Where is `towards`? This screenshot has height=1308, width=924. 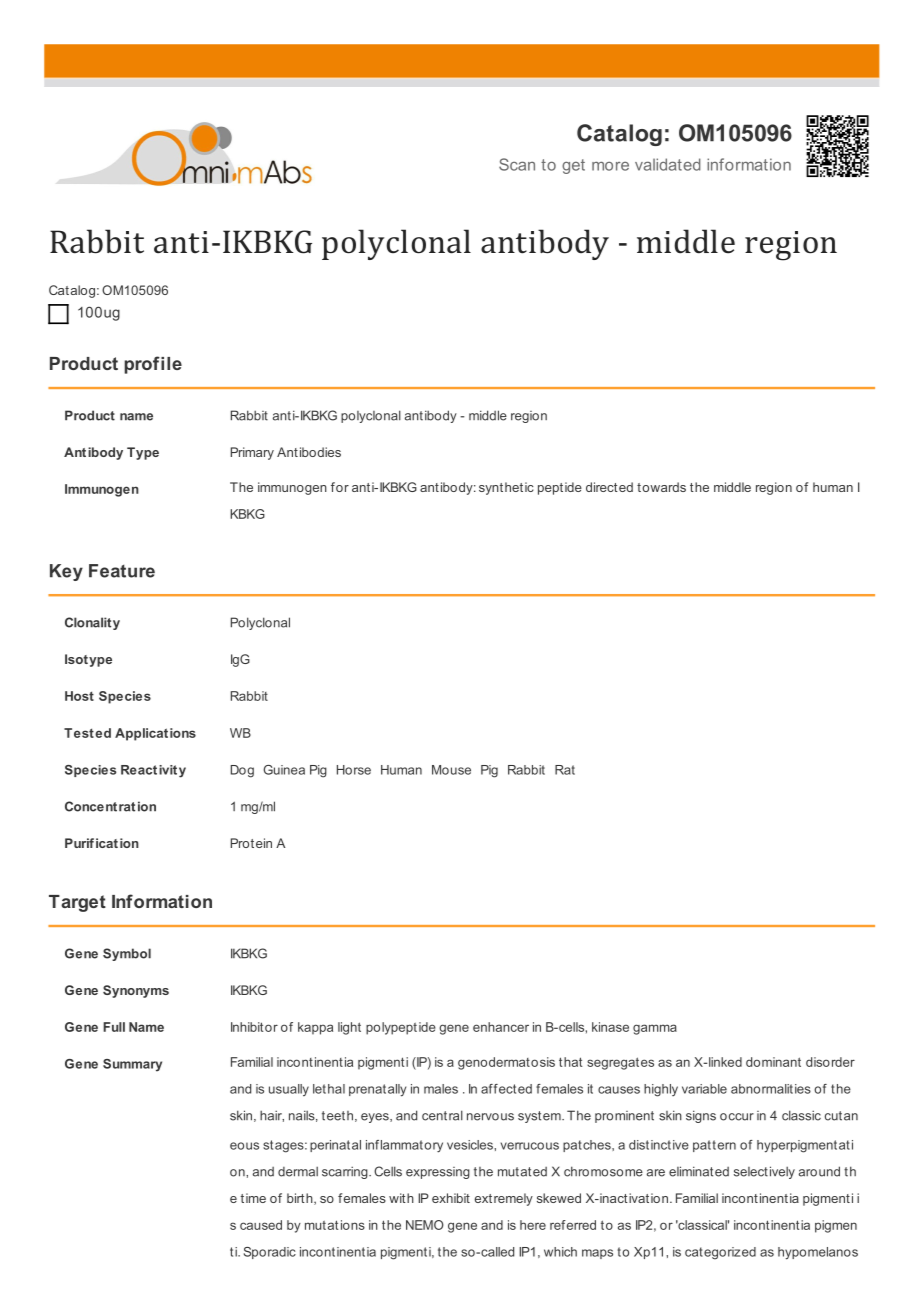 towards is located at coordinates (661, 487).
